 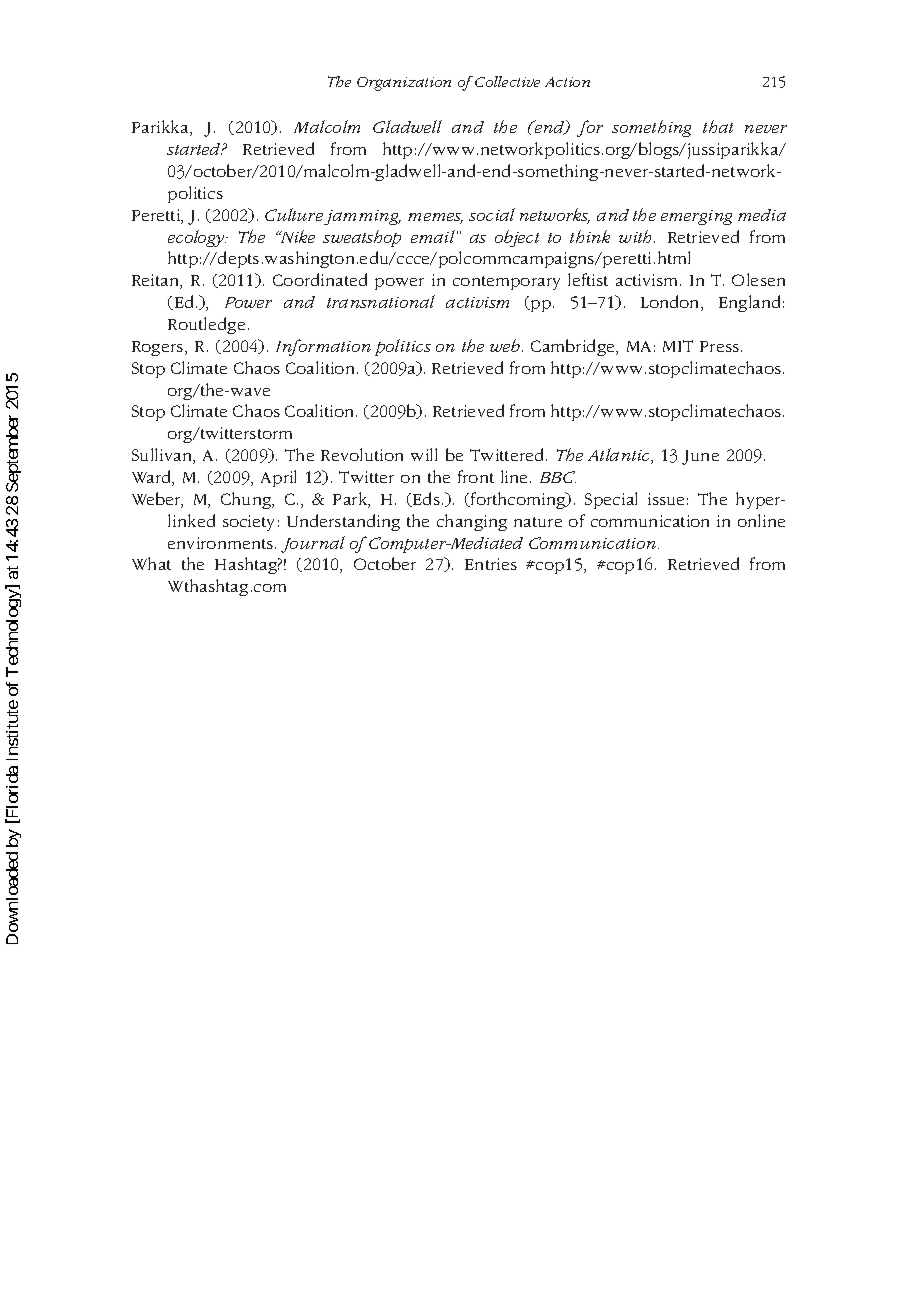 I want to click on emerging, so click(x=696, y=217).
